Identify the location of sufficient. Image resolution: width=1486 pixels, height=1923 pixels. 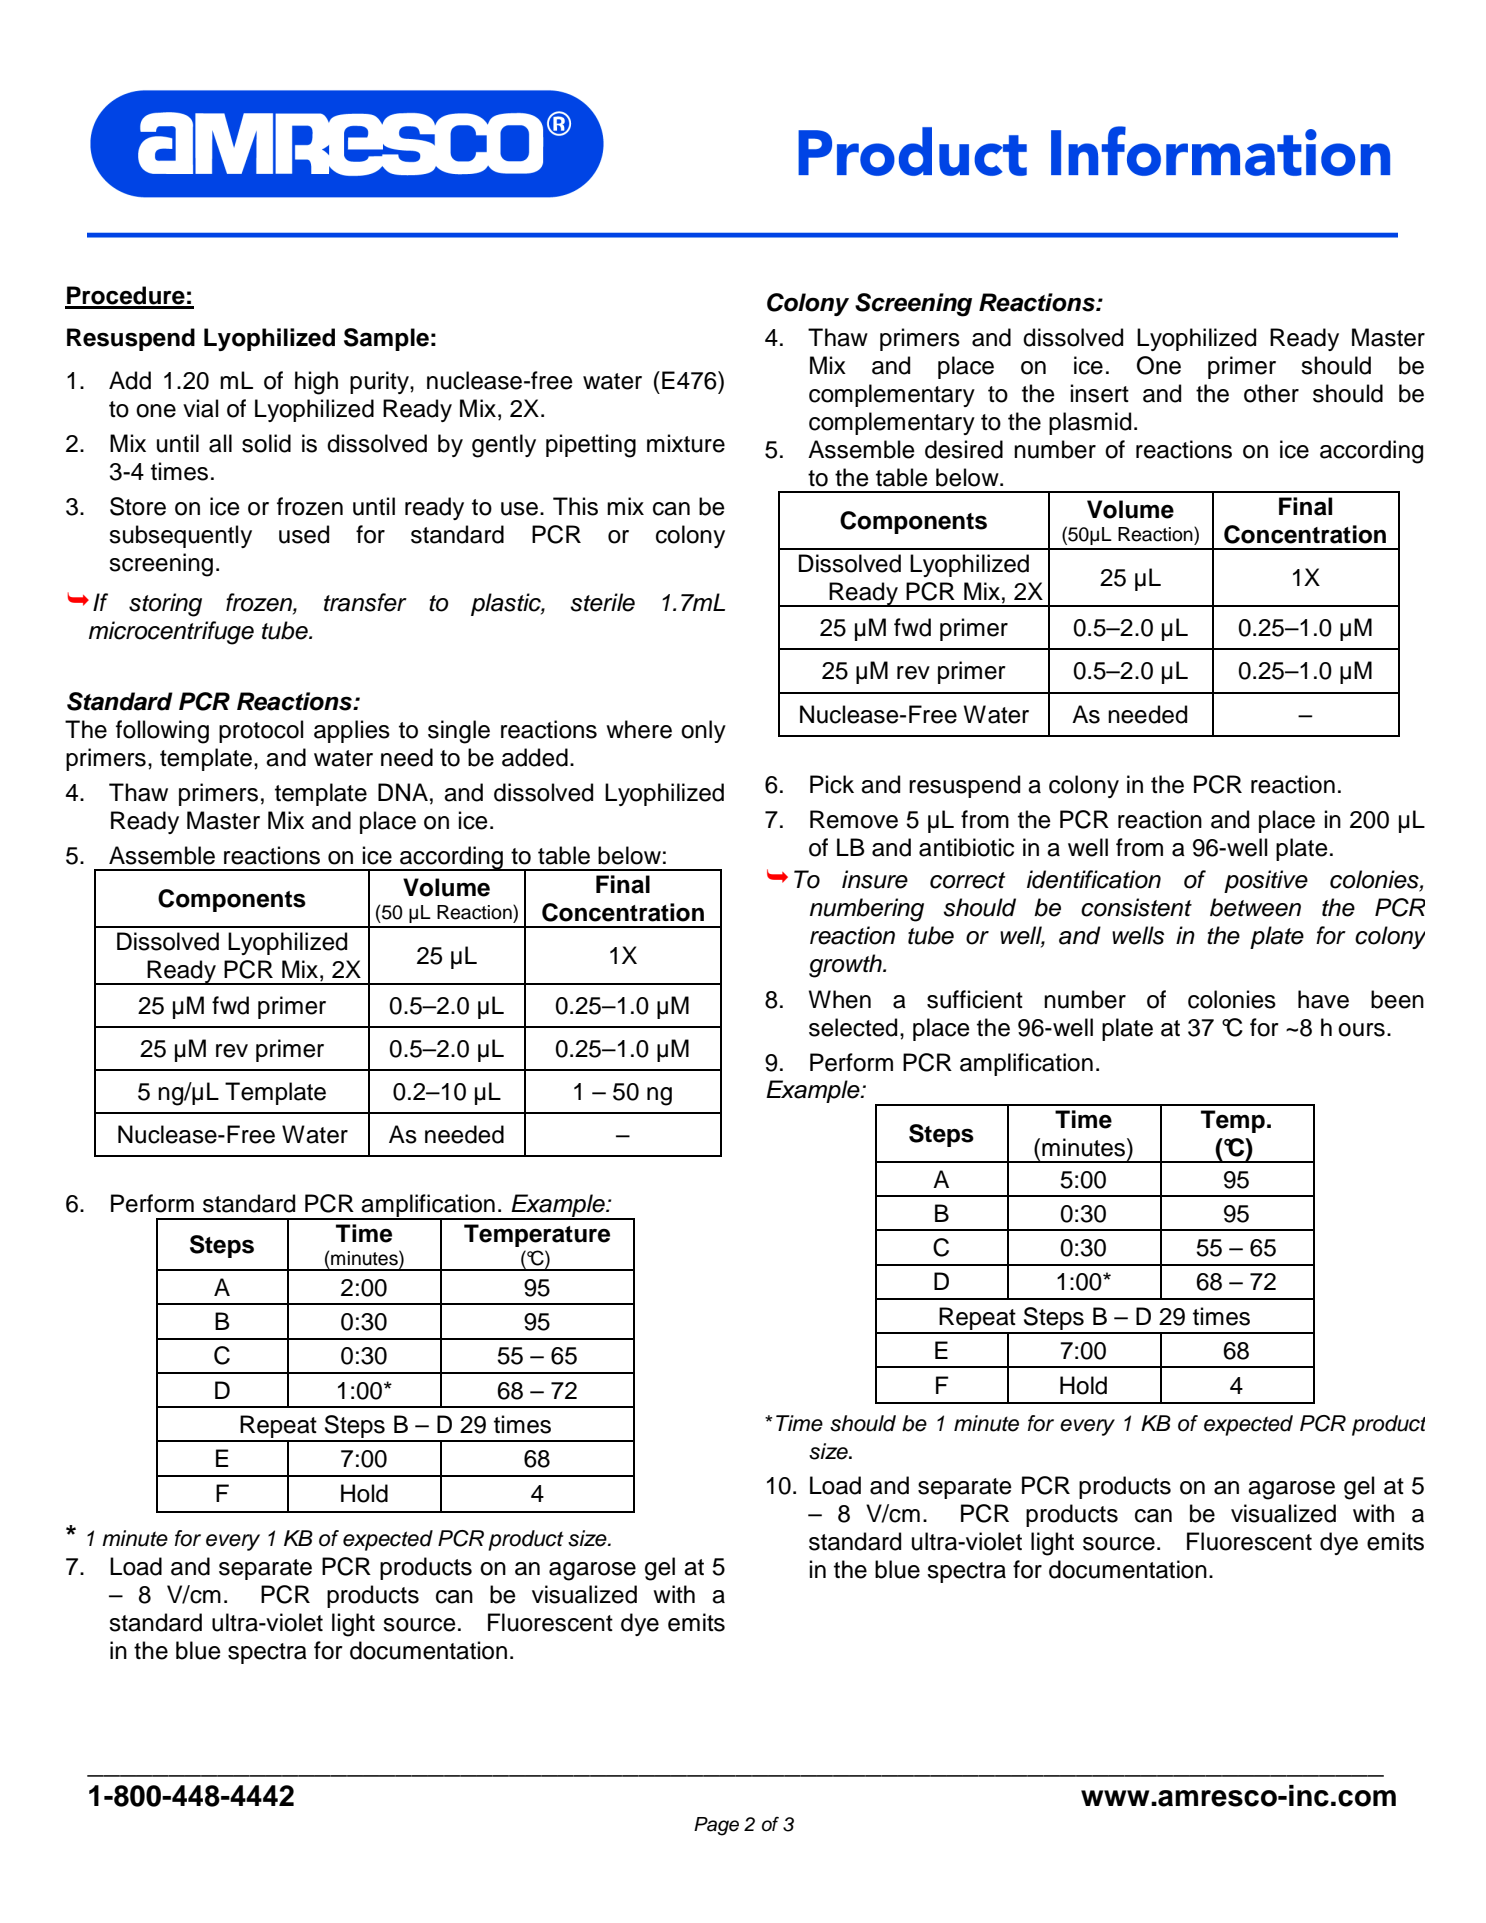
(975, 999).
